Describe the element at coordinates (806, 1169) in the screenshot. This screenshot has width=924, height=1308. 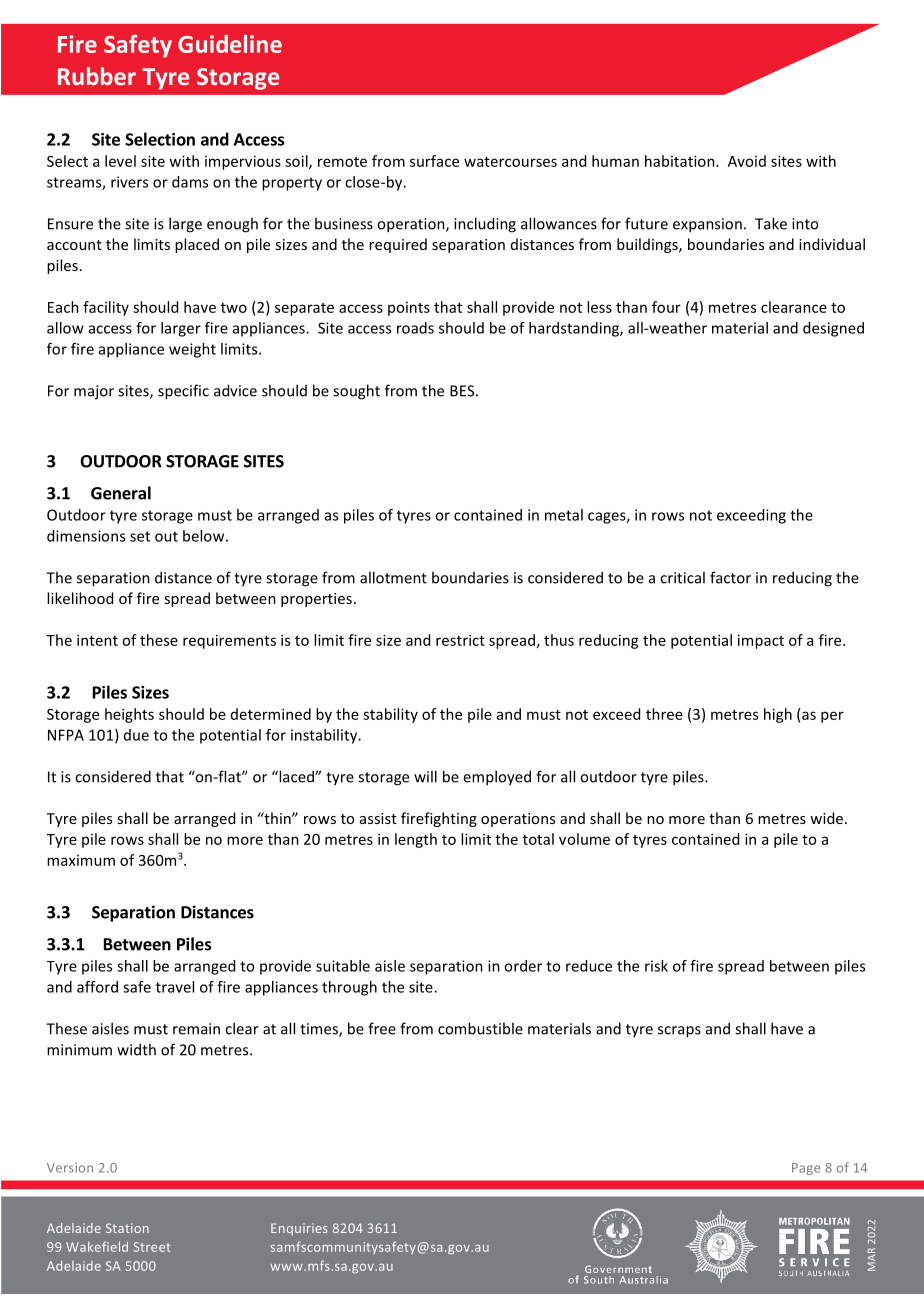
I see `Page` at that location.
